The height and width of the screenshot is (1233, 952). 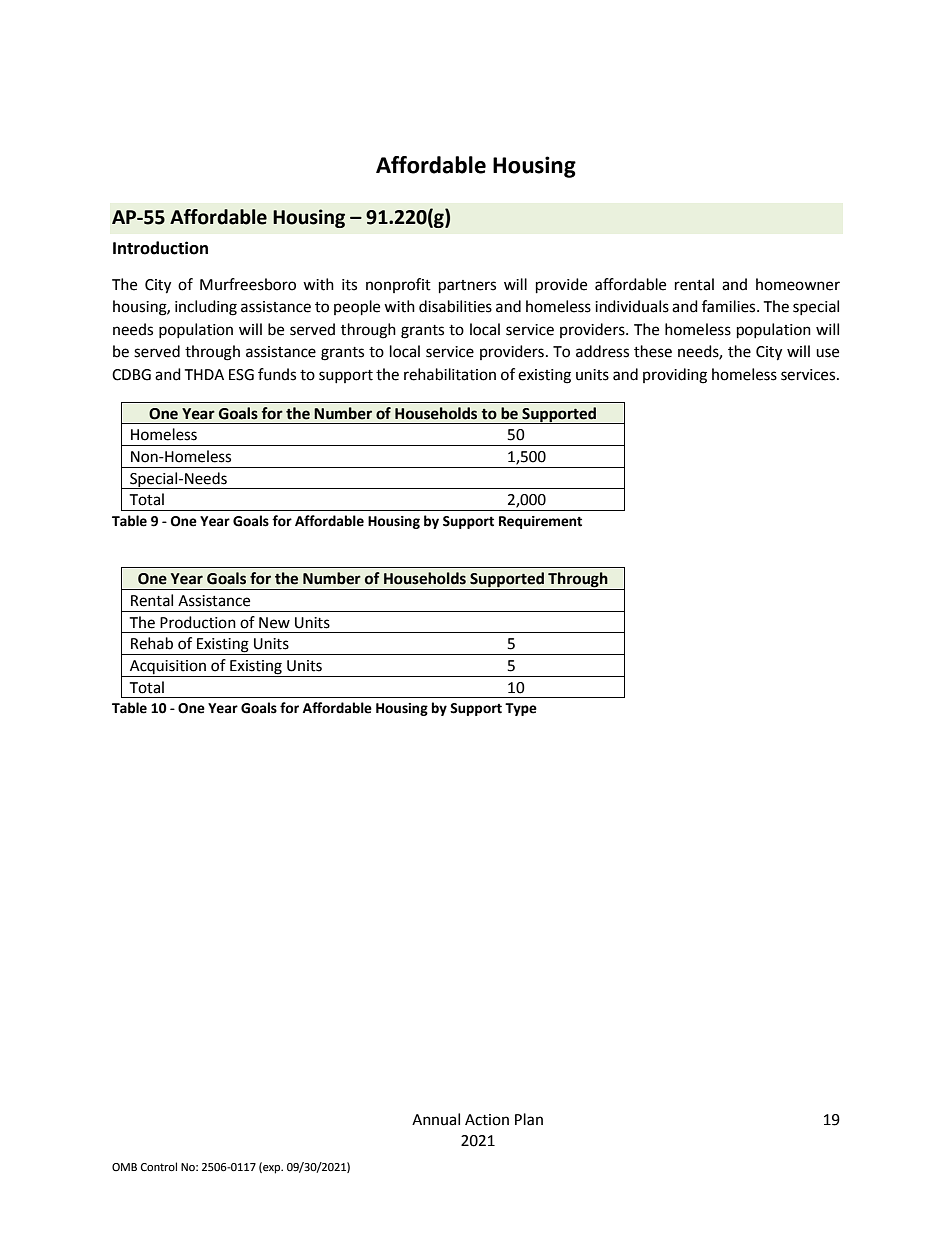 I want to click on Control, so click(x=159, y=1167).
